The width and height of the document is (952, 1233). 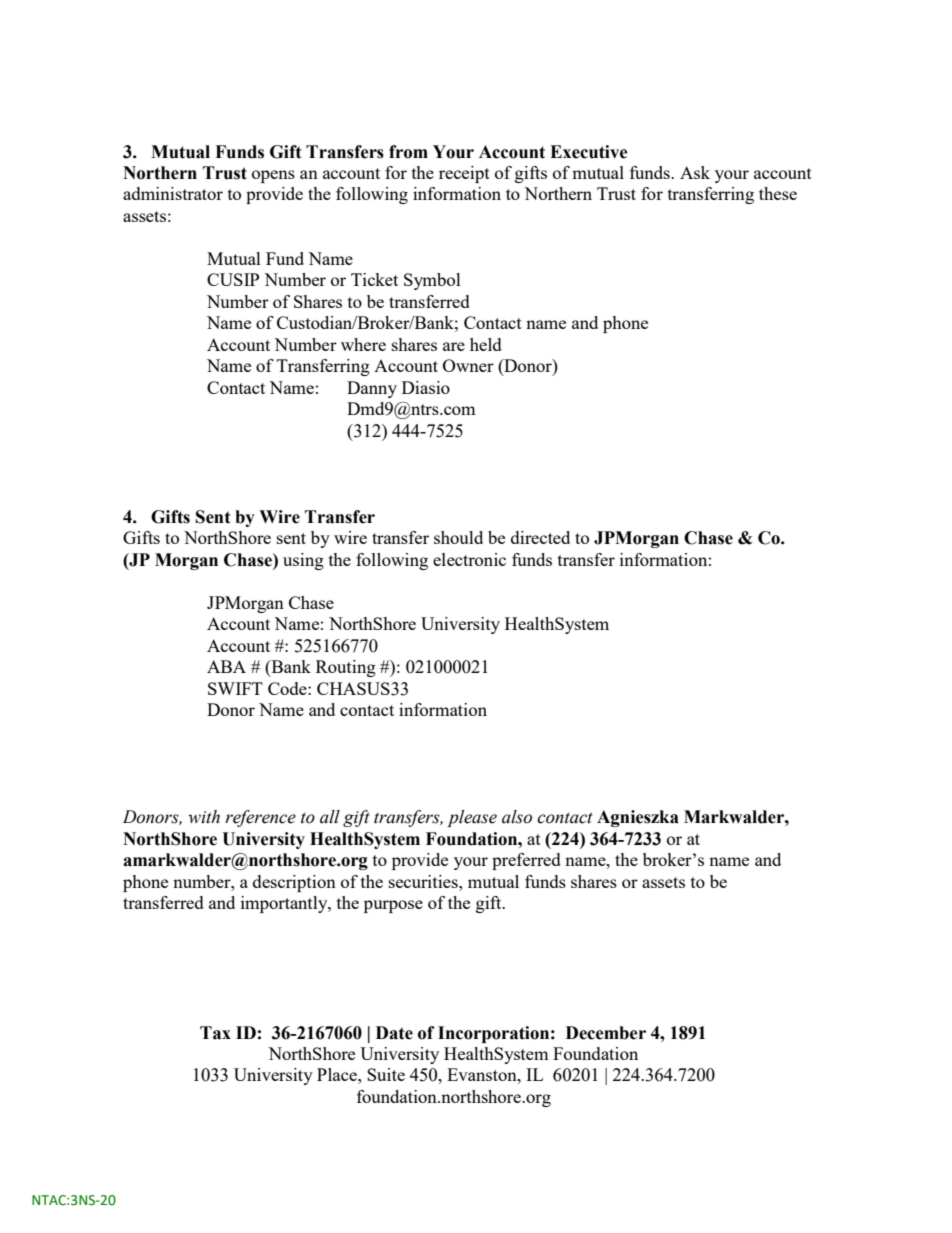 What do you see at coordinates (638, 818) in the document?
I see `Agnieszka` at bounding box center [638, 818].
